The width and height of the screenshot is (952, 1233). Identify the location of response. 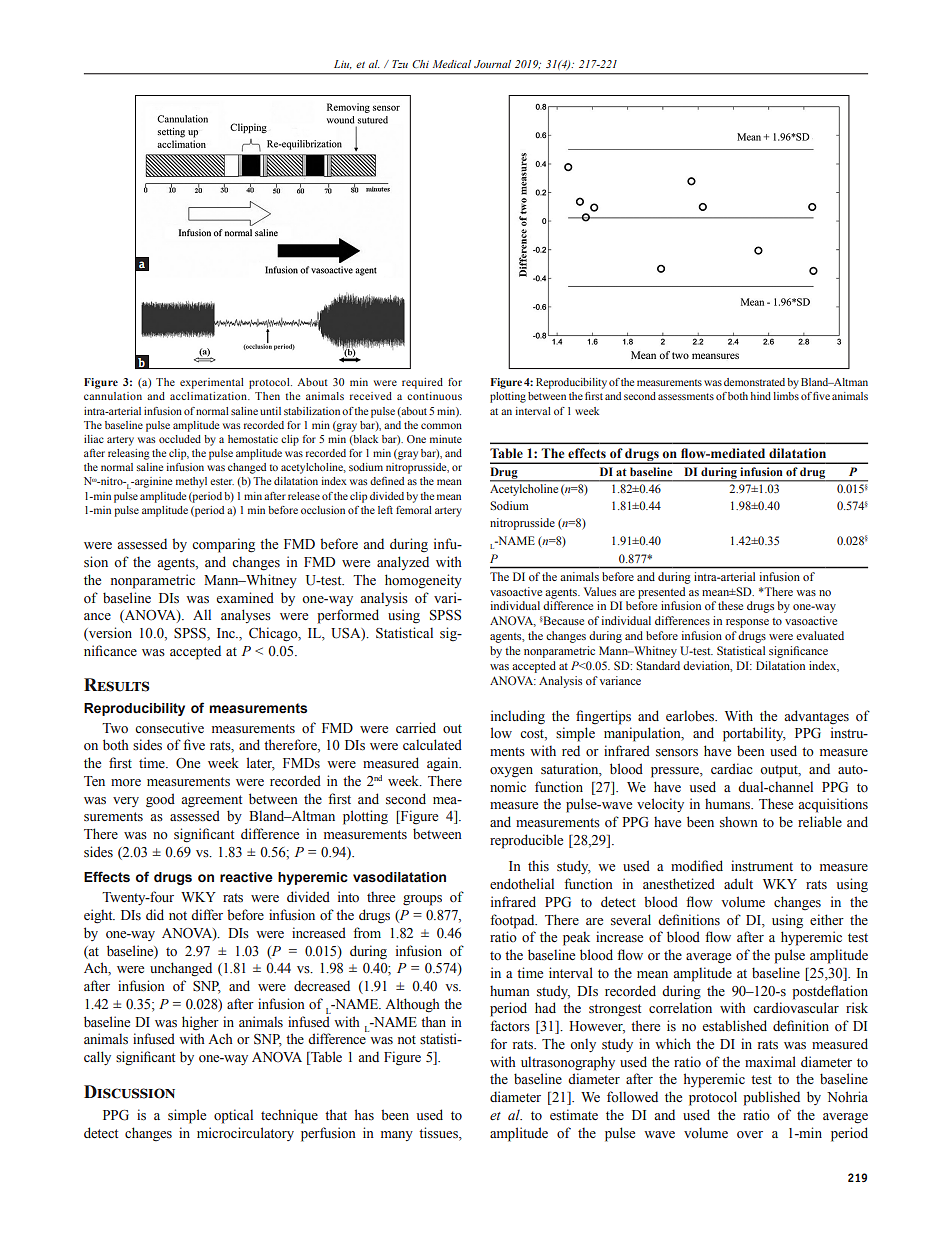
(747, 623).
